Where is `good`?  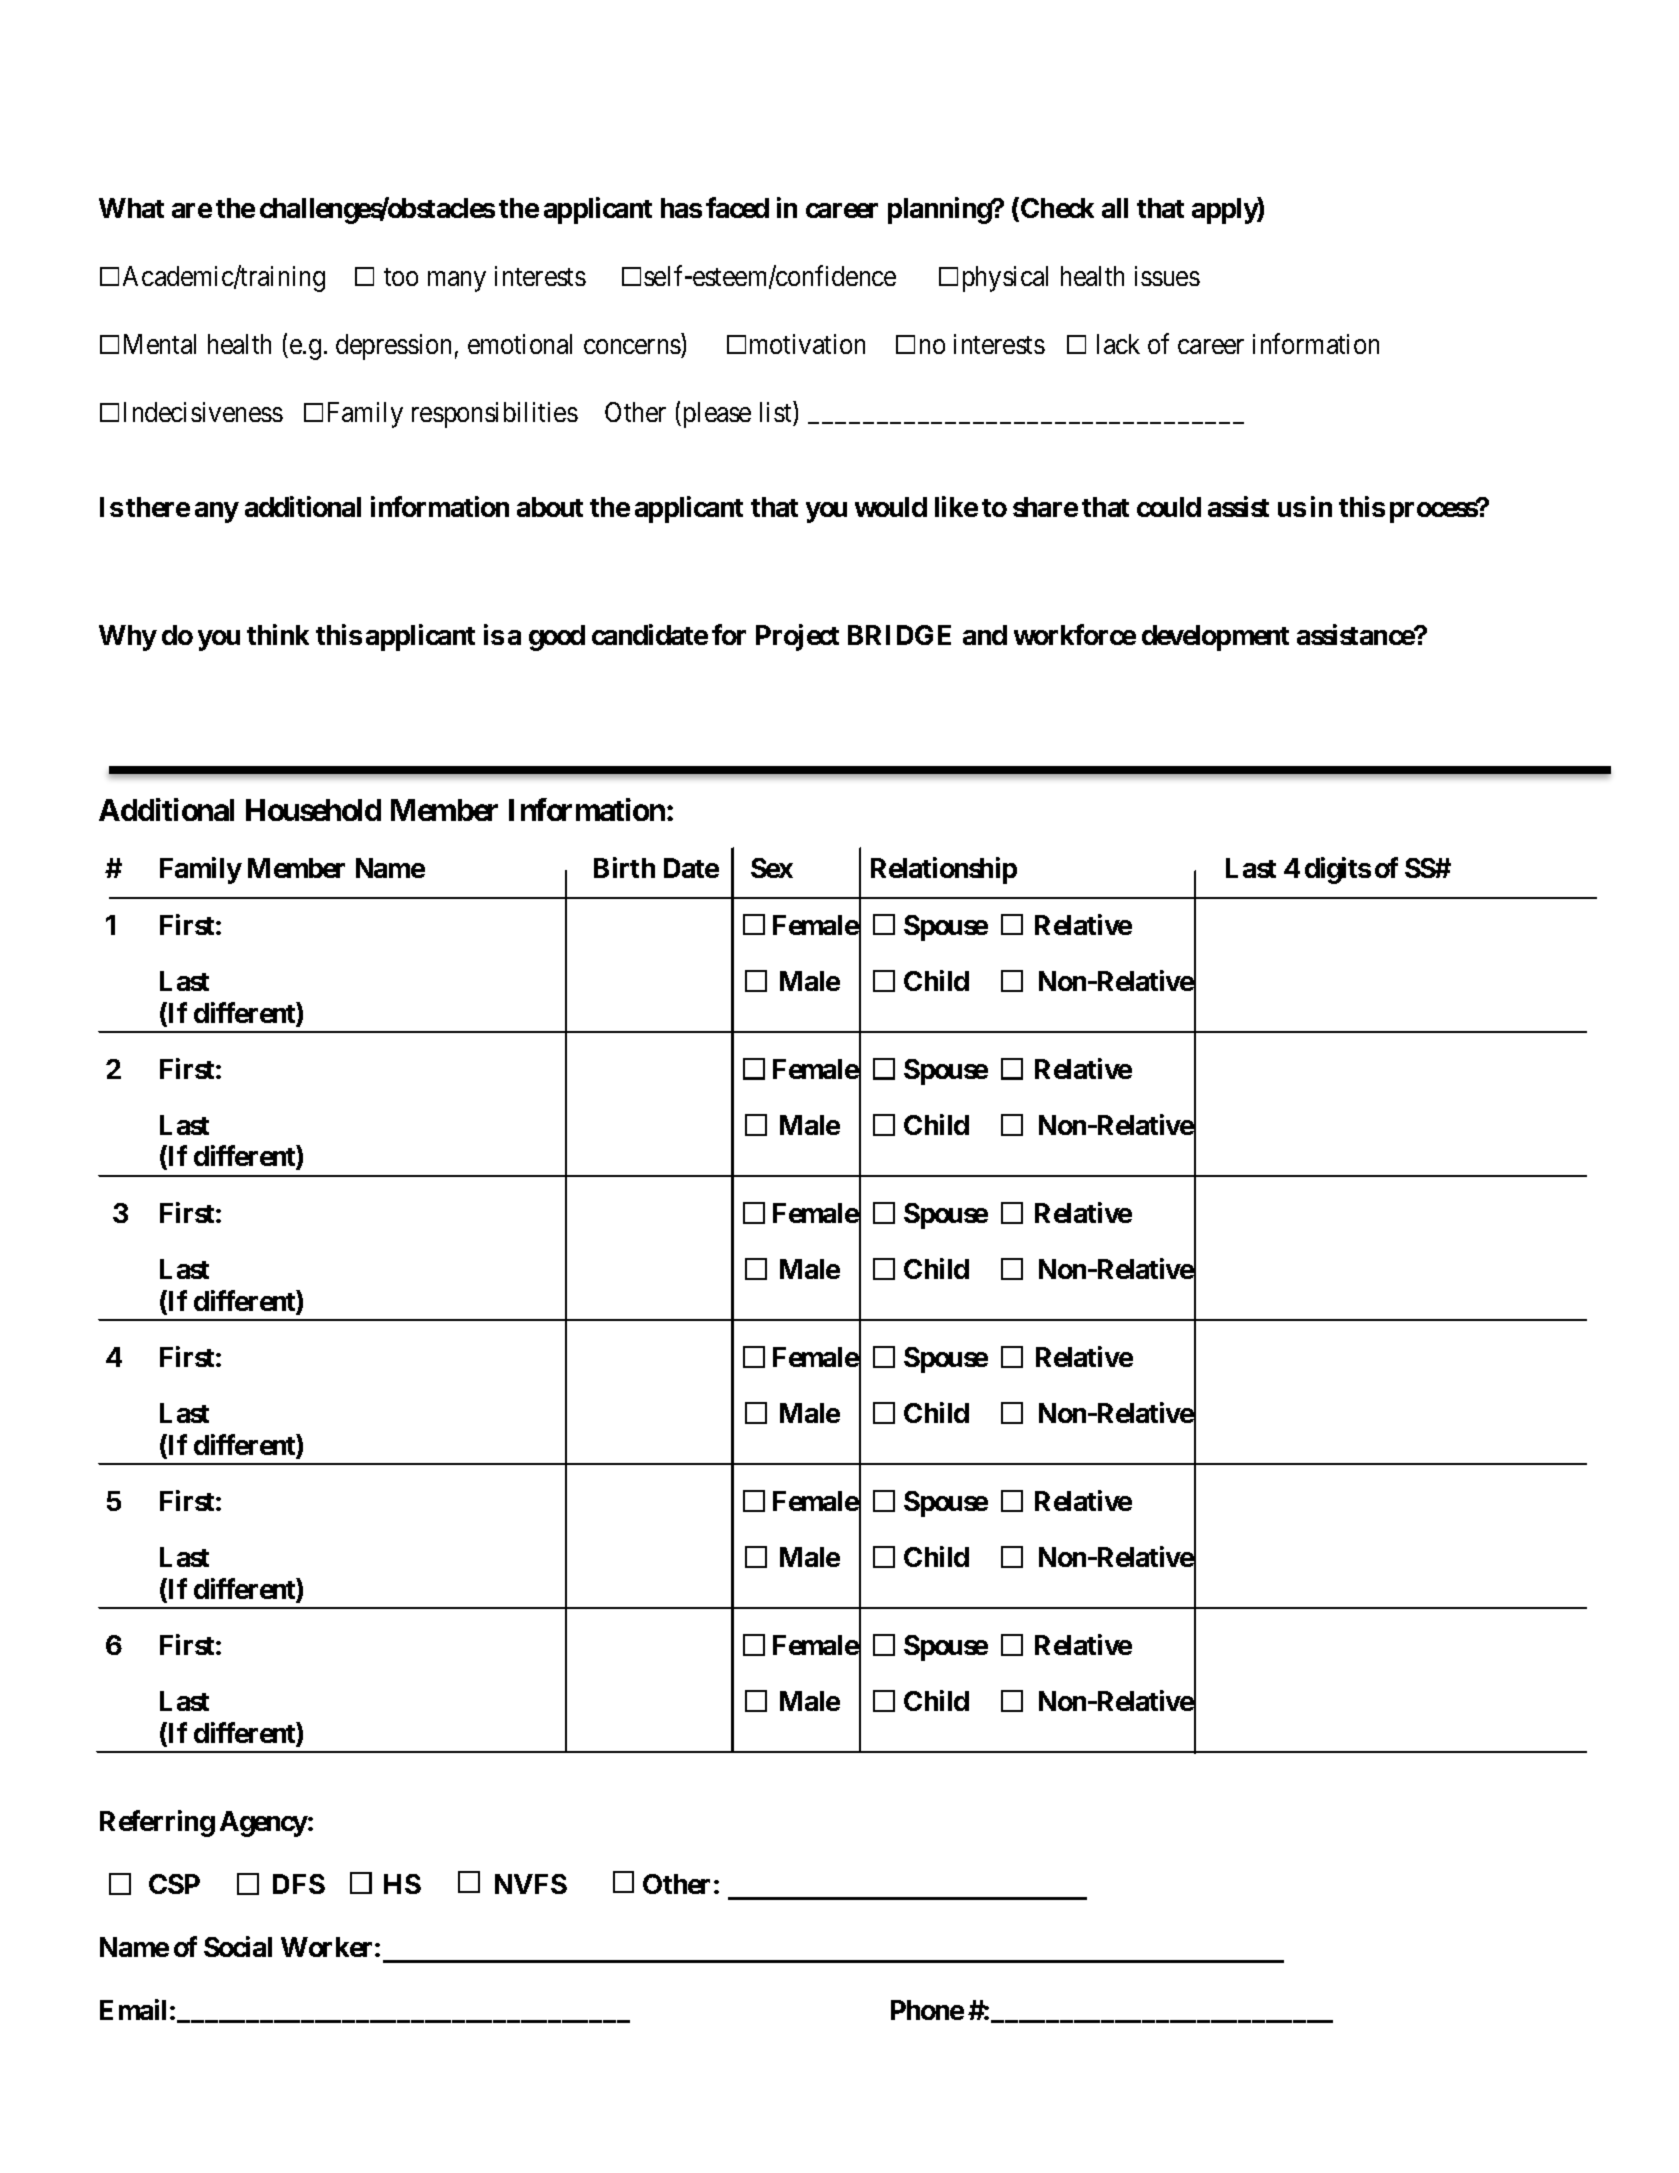 good is located at coordinates (557, 638).
